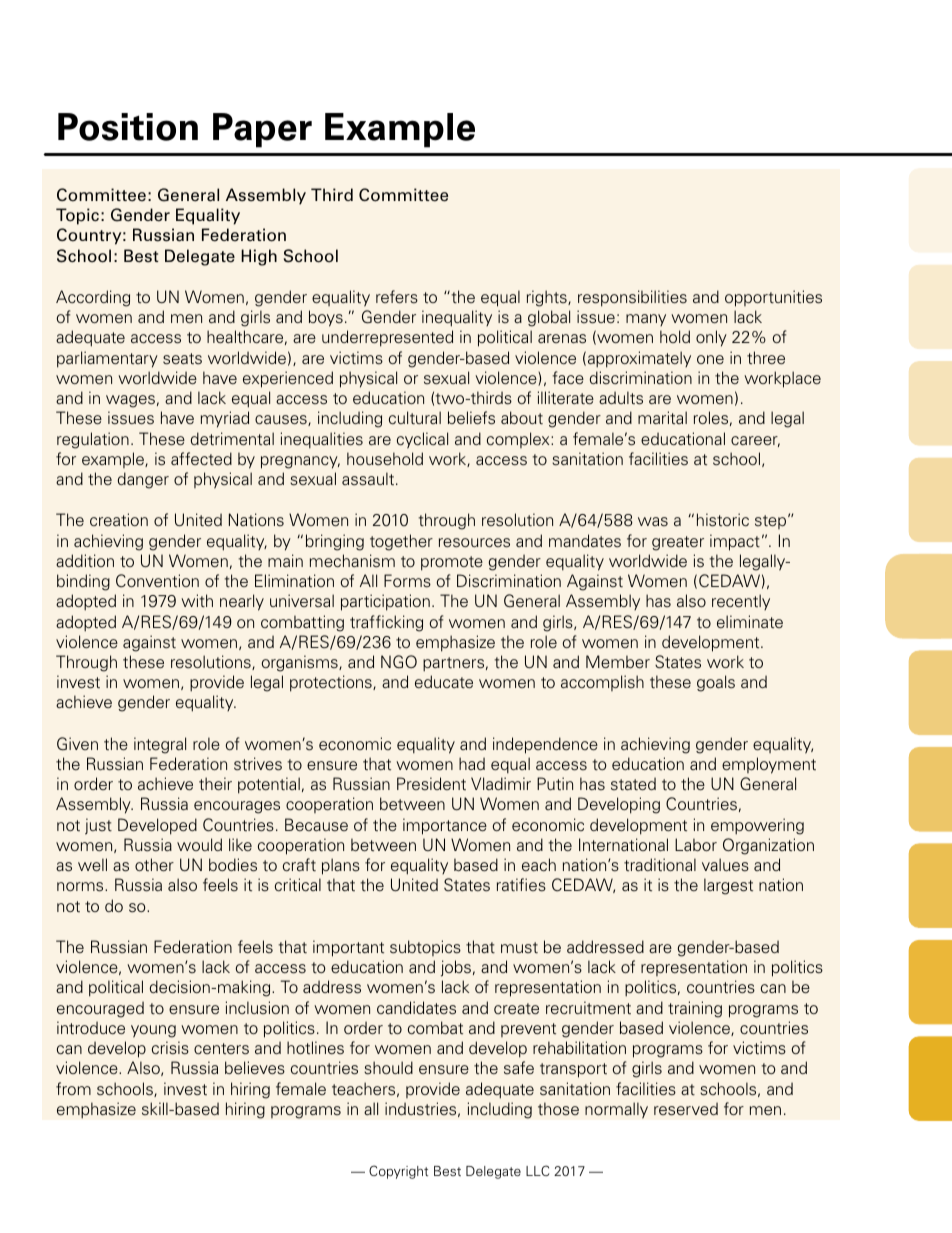 The width and height of the screenshot is (952, 1233). What do you see at coordinates (73, 1088) in the screenshot?
I see `from` at bounding box center [73, 1088].
